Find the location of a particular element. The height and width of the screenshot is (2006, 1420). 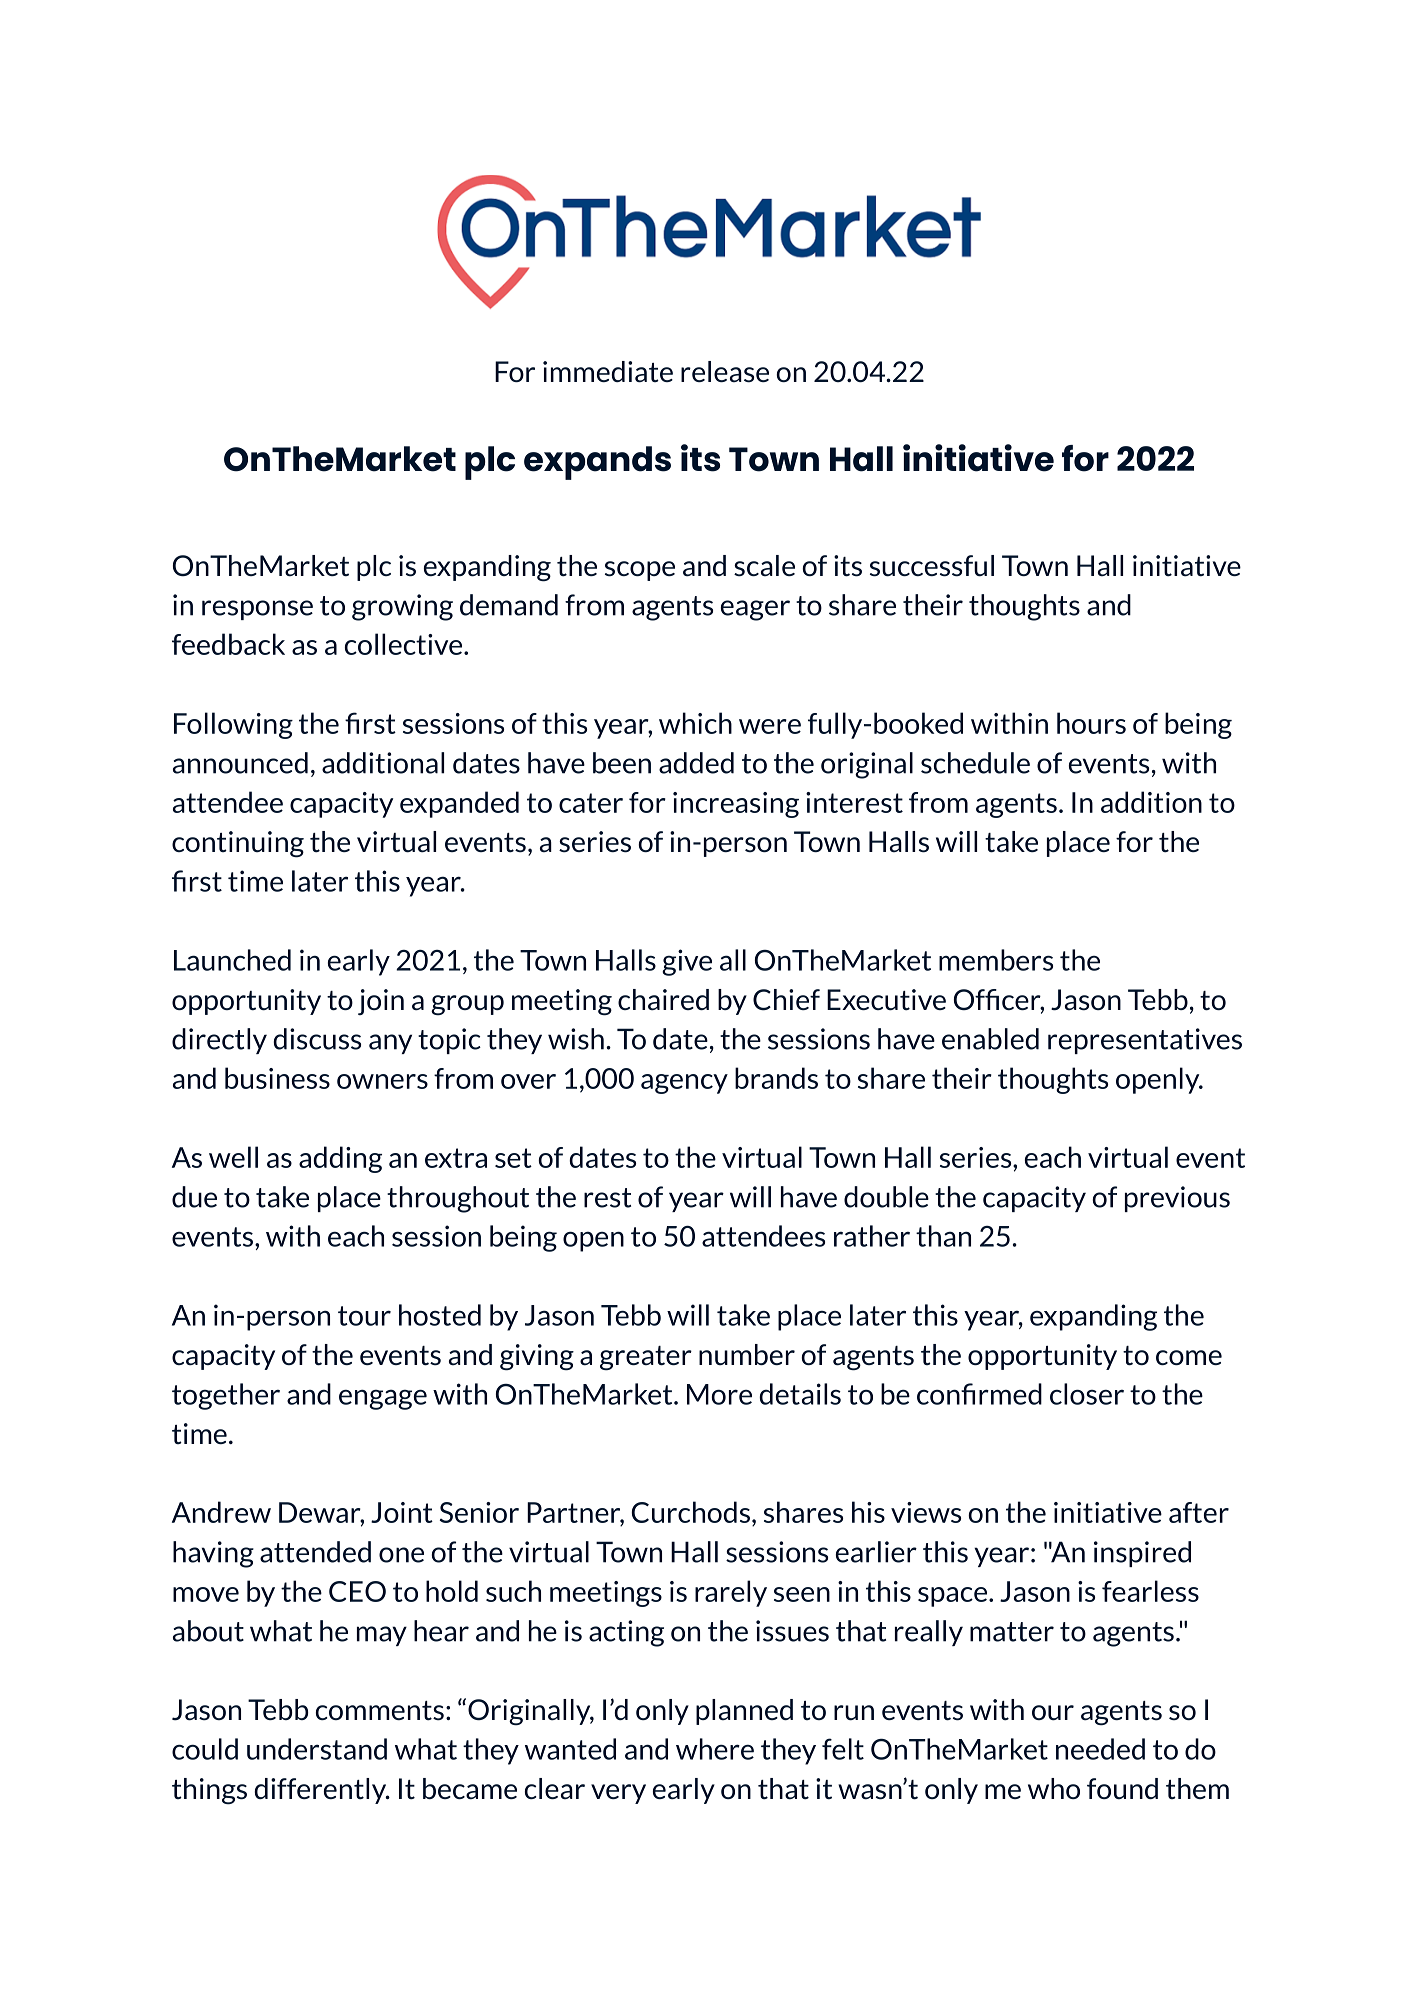

agency is located at coordinates (684, 1084).
